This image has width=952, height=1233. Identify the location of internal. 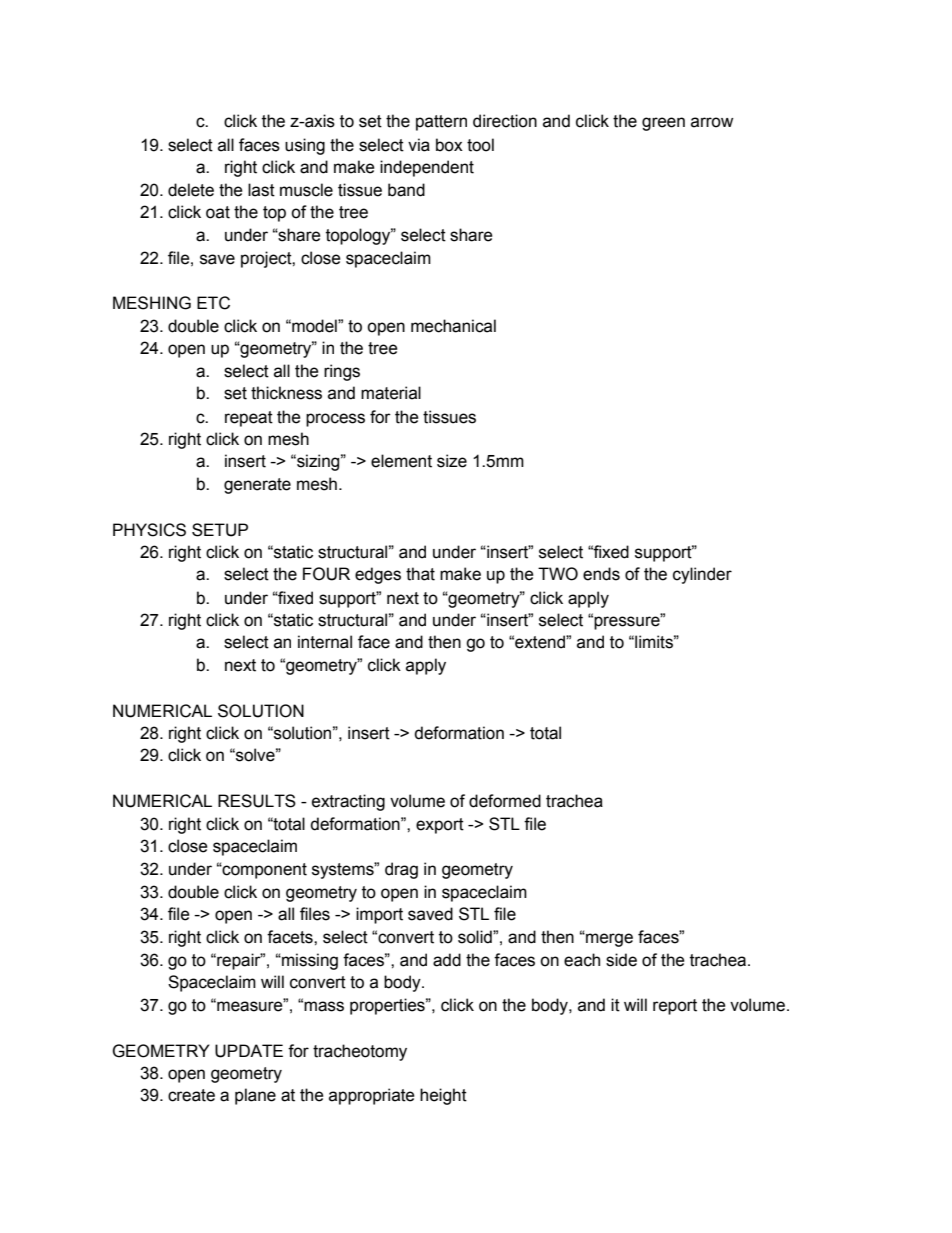
(325, 642).
